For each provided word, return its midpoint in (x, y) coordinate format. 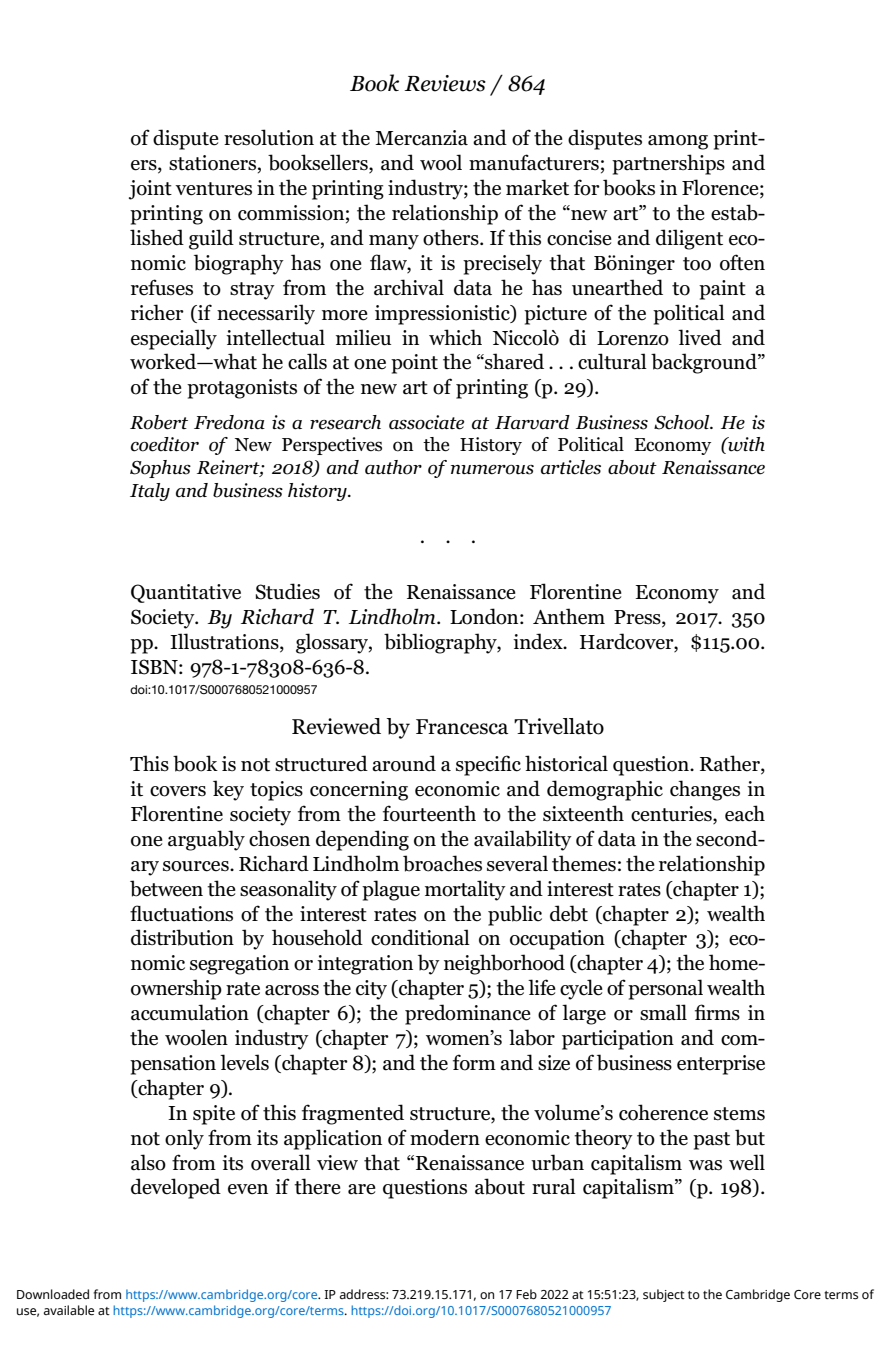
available (69, 1310)
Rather (731, 764)
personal (665, 989)
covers (178, 791)
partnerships (668, 164)
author (393, 467)
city (371, 990)
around (404, 763)
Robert (159, 422)
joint (150, 190)
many (394, 242)
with (745, 444)
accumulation (190, 1012)
